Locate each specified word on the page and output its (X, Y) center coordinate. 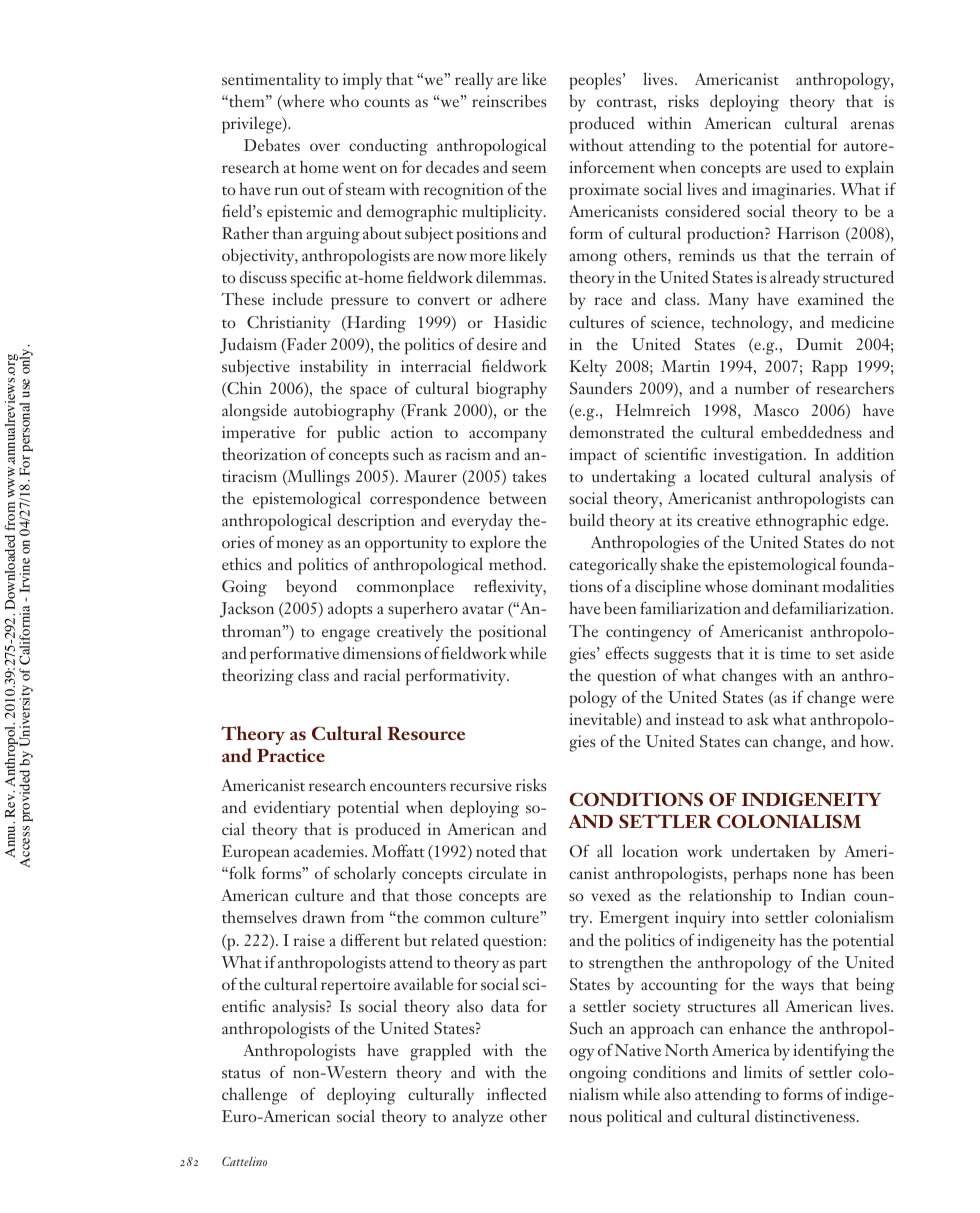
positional (512, 633)
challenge (254, 1096)
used (806, 166)
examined (830, 299)
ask (758, 718)
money (300, 546)
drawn (323, 917)
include (297, 298)
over (325, 147)
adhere (523, 298)
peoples (596, 81)
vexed (610, 894)
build (586, 519)
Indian (823, 894)
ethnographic (802, 522)
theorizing (258, 677)
